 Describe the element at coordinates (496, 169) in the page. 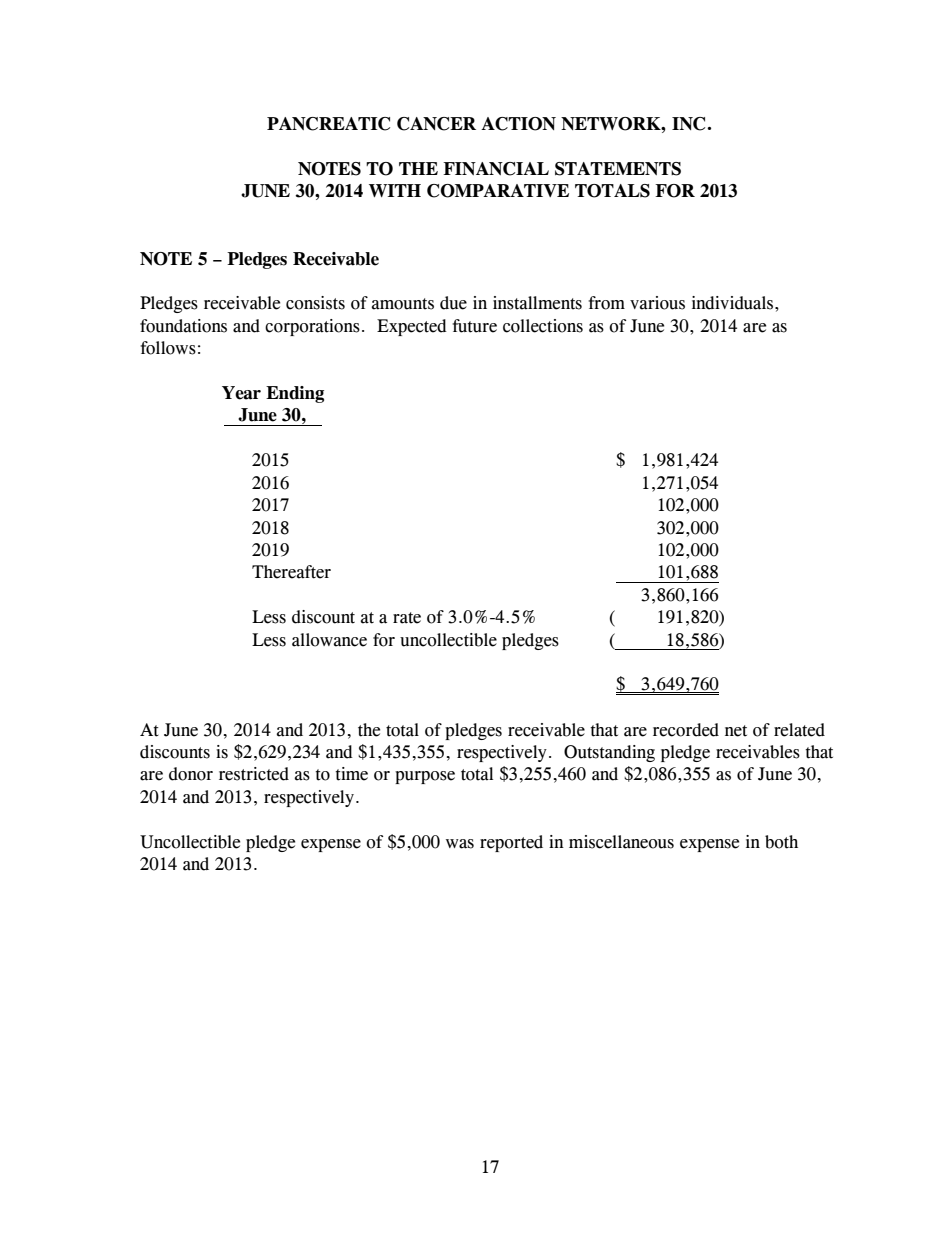

I see `FINANCIAL` at that location.
